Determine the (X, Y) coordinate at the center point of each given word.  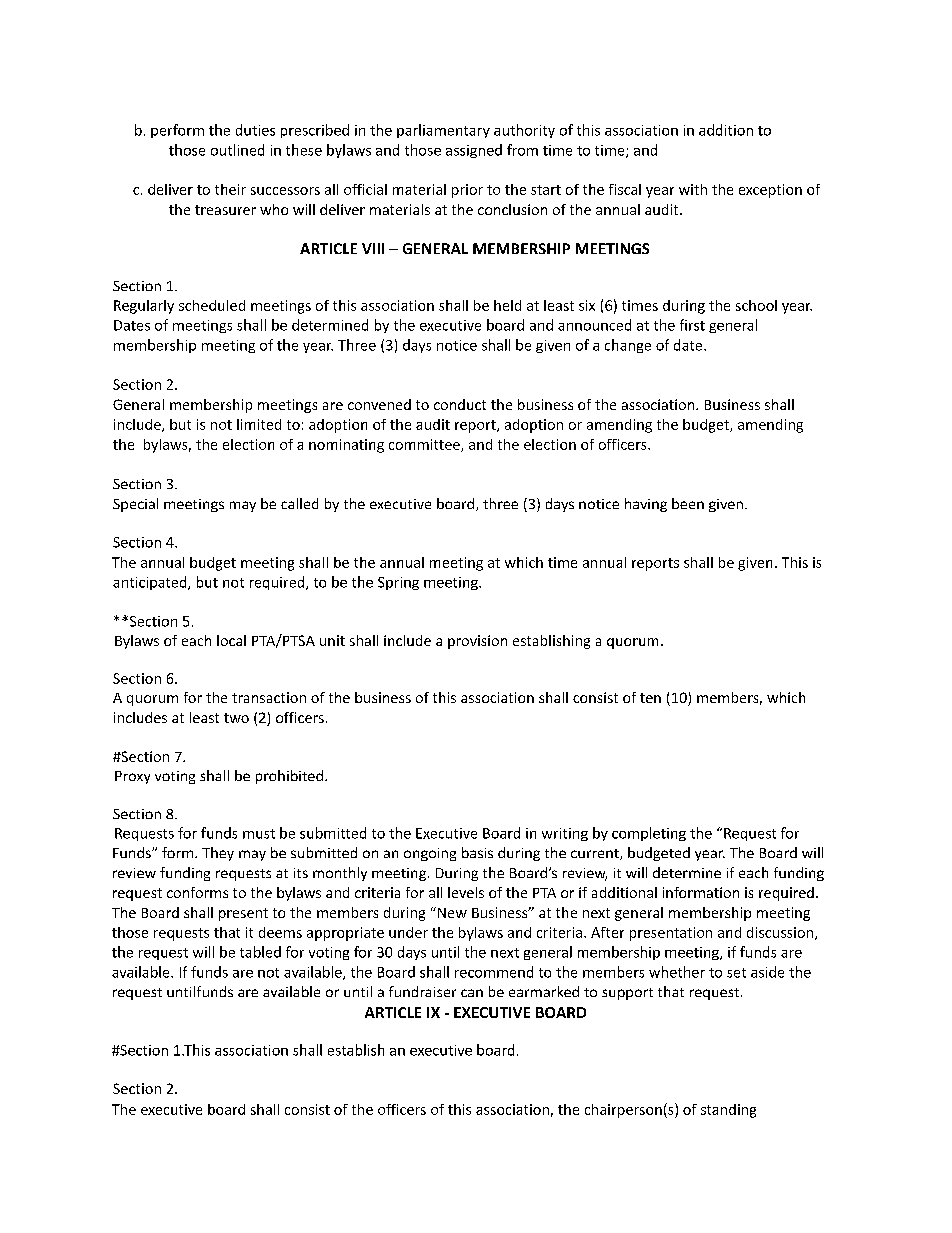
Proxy (132, 777)
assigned (474, 151)
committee (425, 445)
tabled (260, 952)
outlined (237, 150)
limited (259, 424)
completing (649, 834)
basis (477, 852)
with (693, 189)
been (688, 503)
